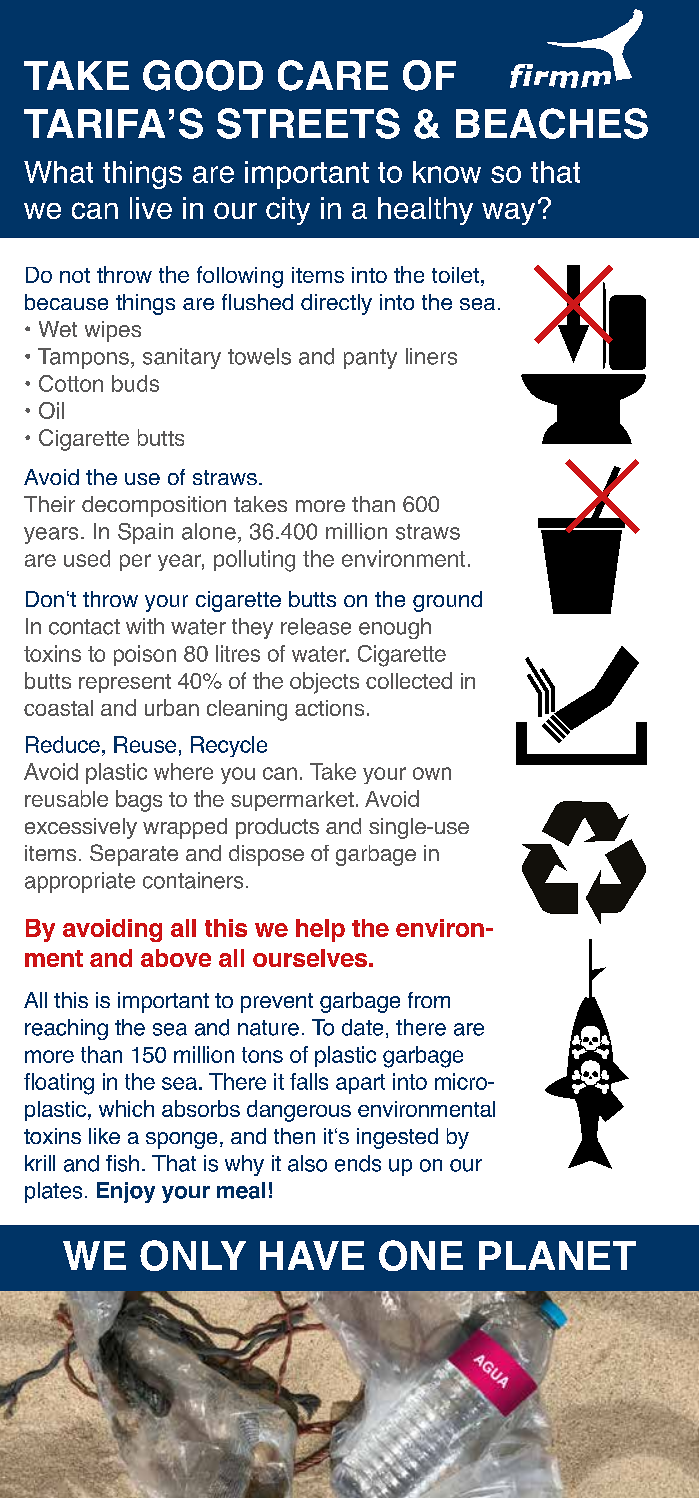 This image has width=699, height=1498. What do you see at coordinates (312, 1255) in the image?
I see `HAVE` at bounding box center [312, 1255].
